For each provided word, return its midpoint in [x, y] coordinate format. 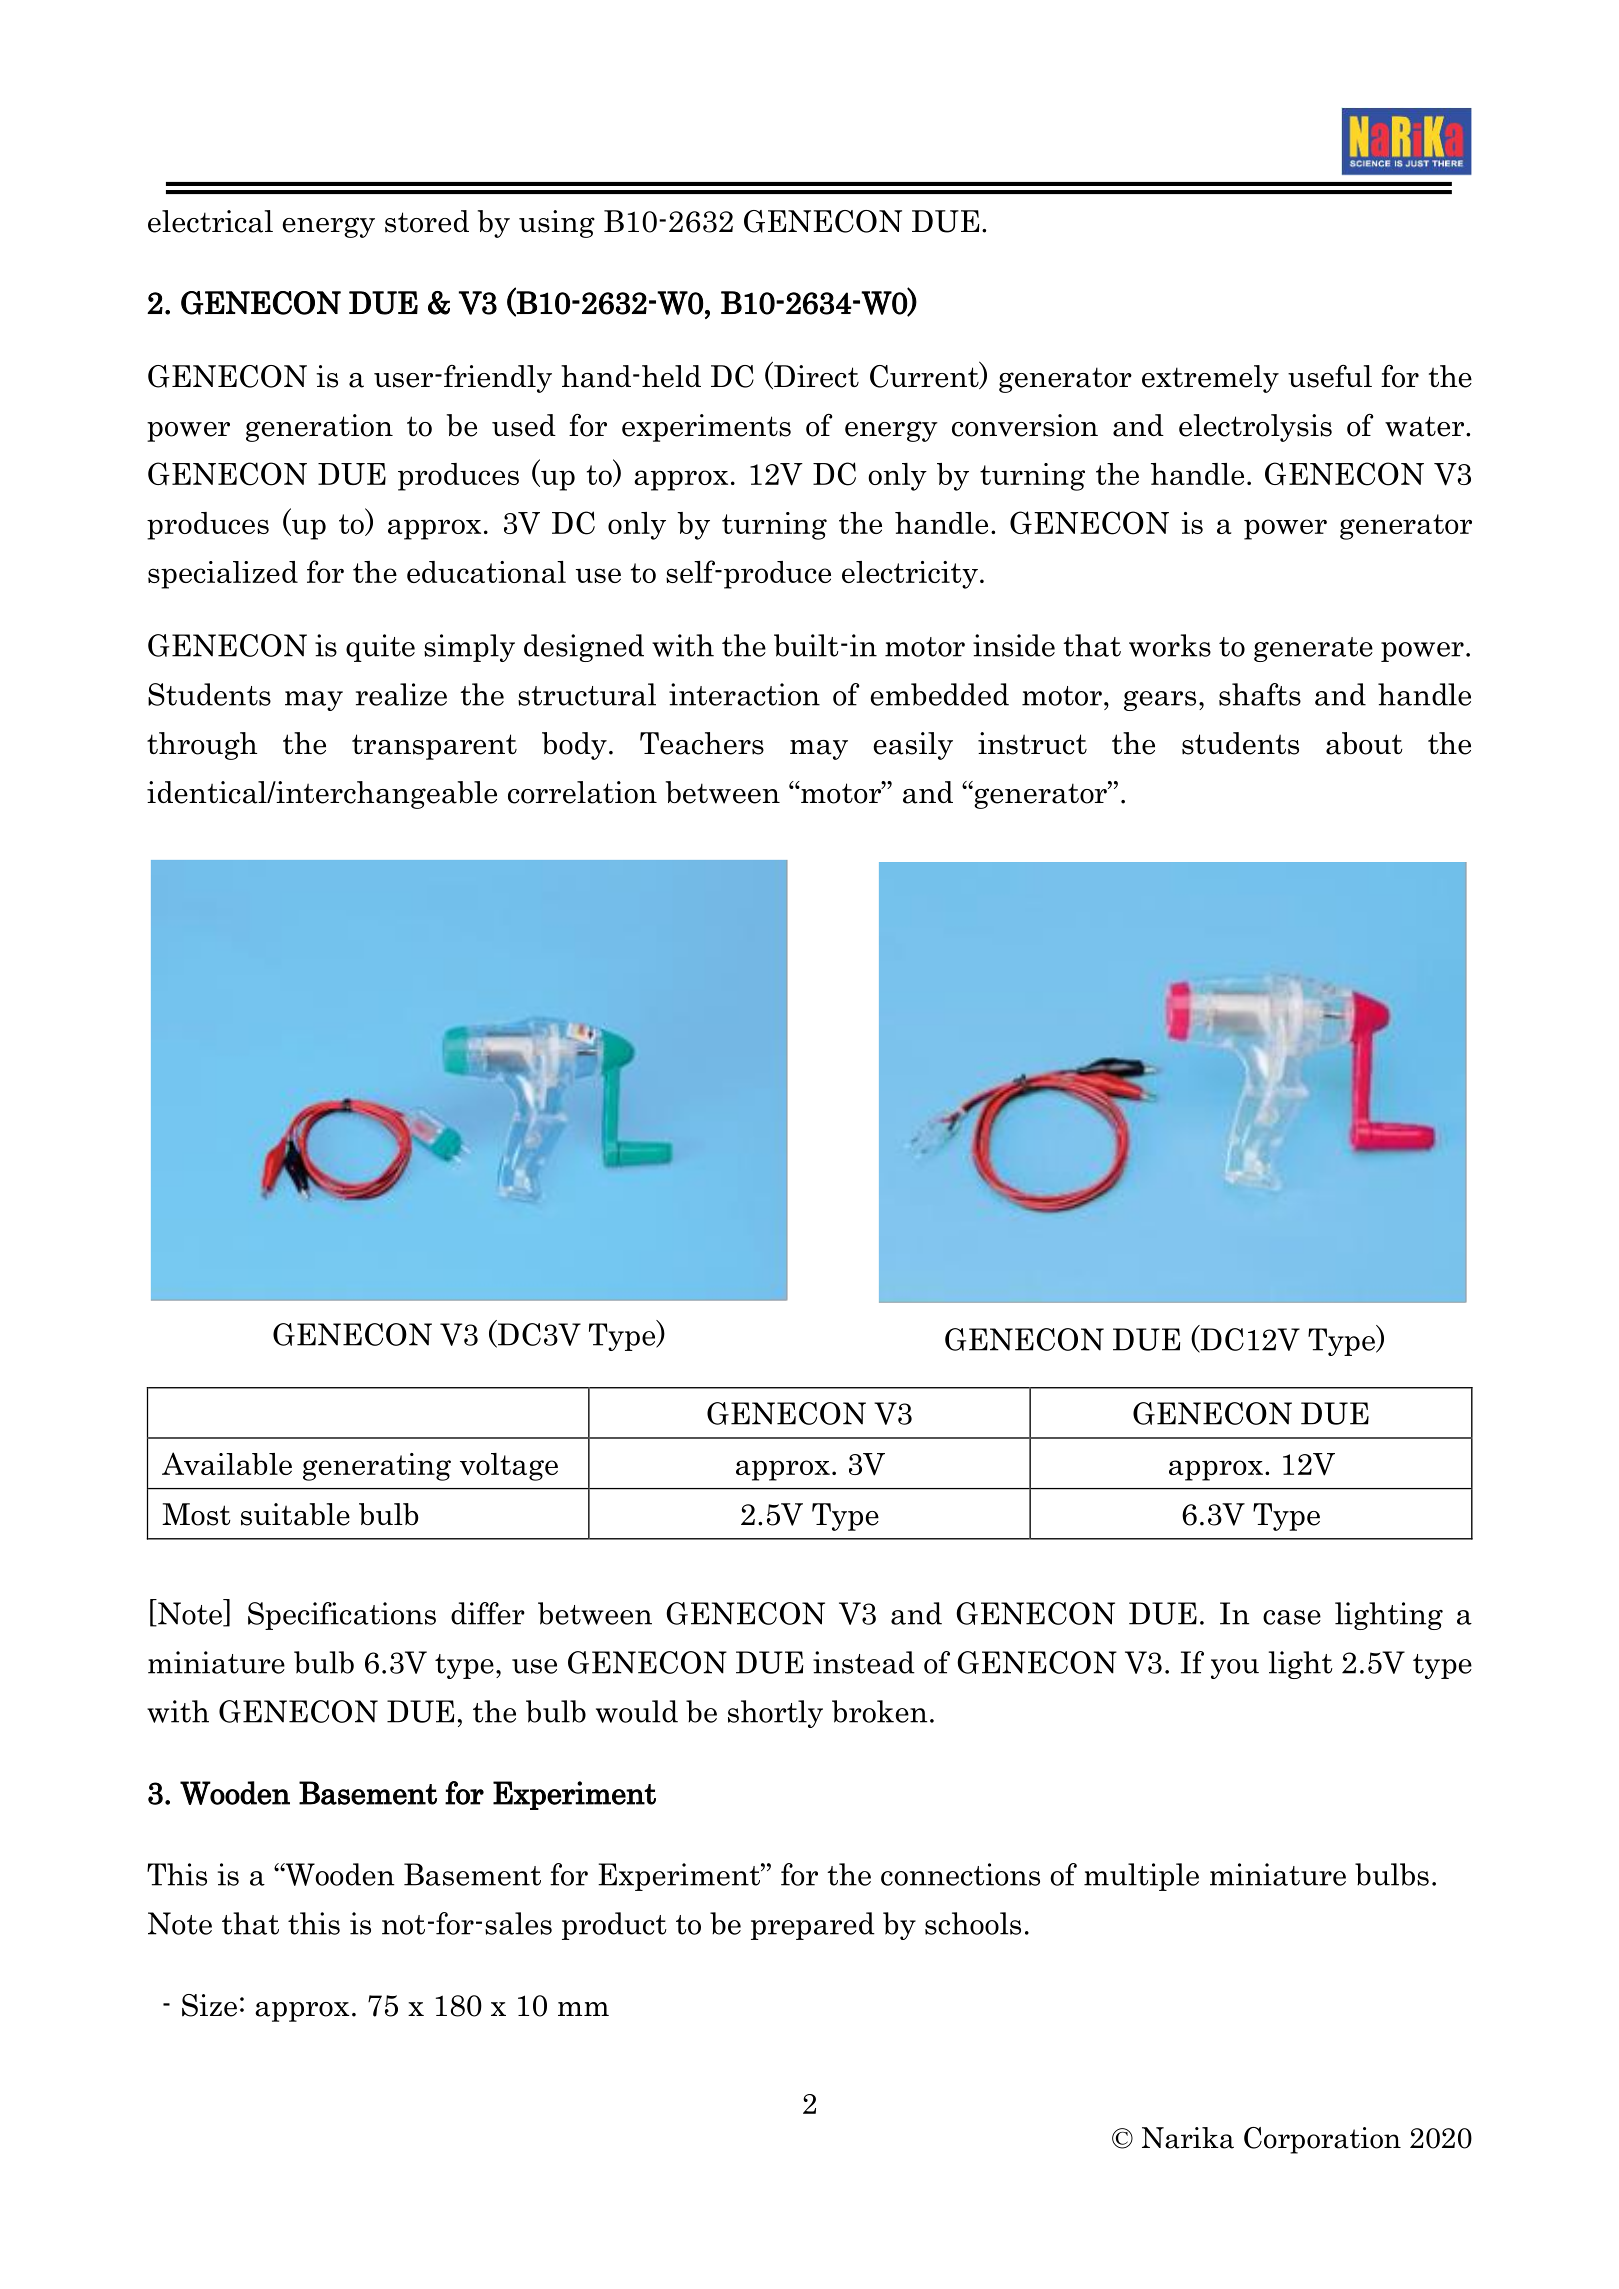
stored [427, 221]
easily [913, 746]
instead [864, 1662]
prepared [813, 1926]
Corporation [1322, 2140]
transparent [434, 747]
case [1292, 1617]
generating [377, 1467]
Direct [815, 377]
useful [1330, 376]
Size [209, 2005]
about [1364, 743]
